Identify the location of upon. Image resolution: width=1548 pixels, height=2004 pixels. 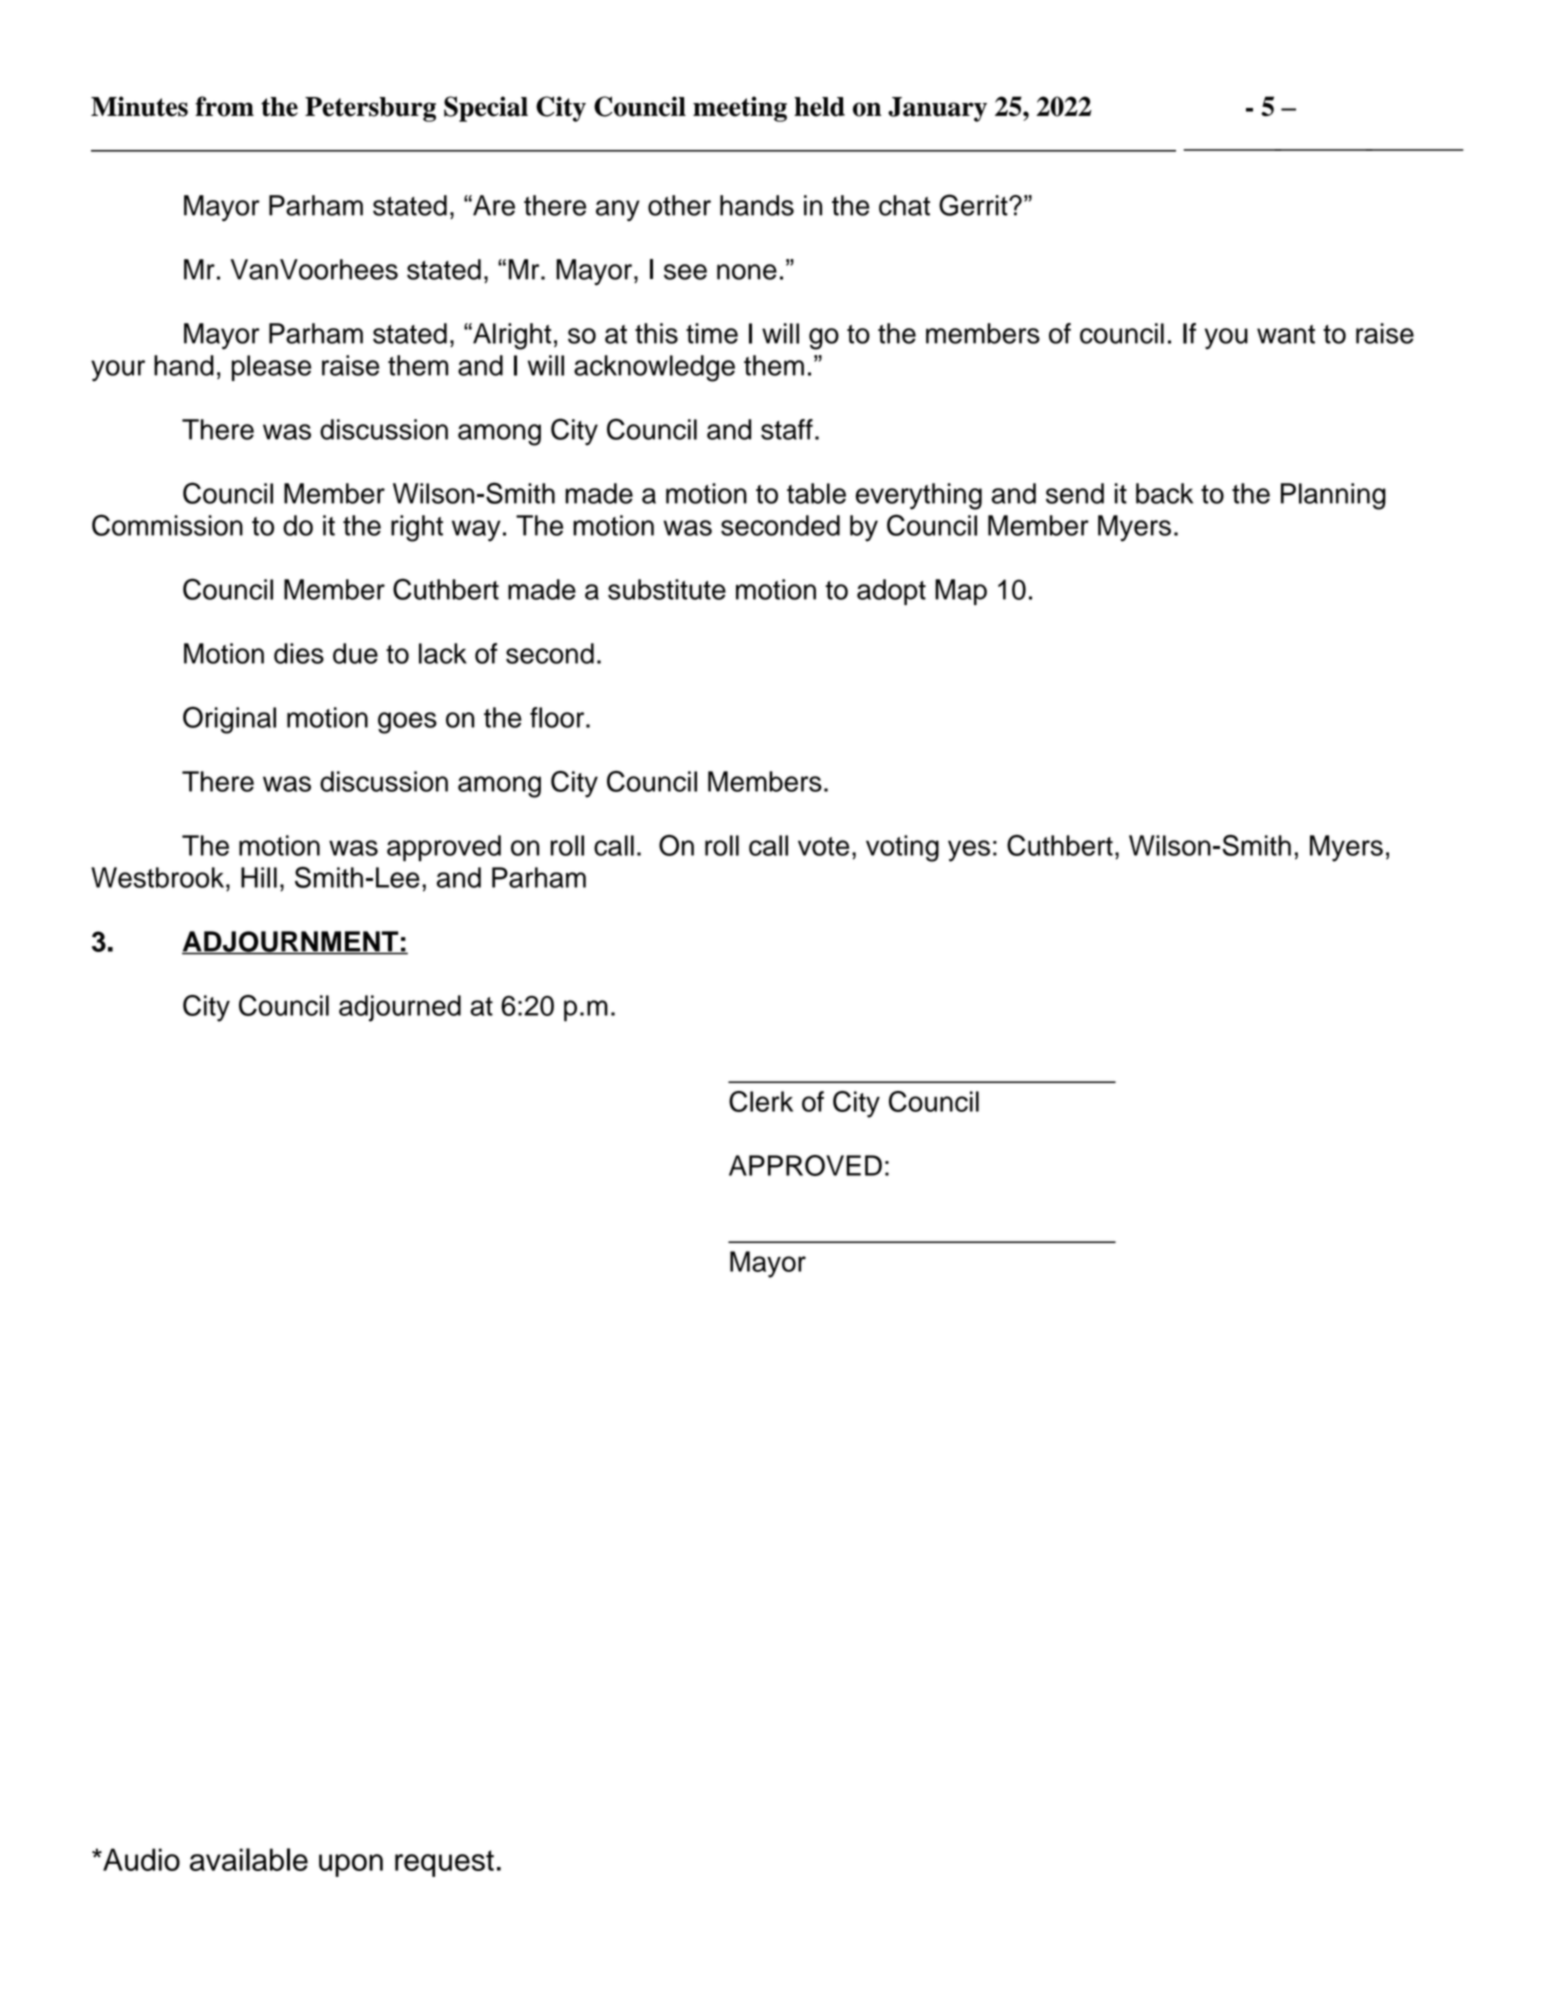
(351, 1865).
